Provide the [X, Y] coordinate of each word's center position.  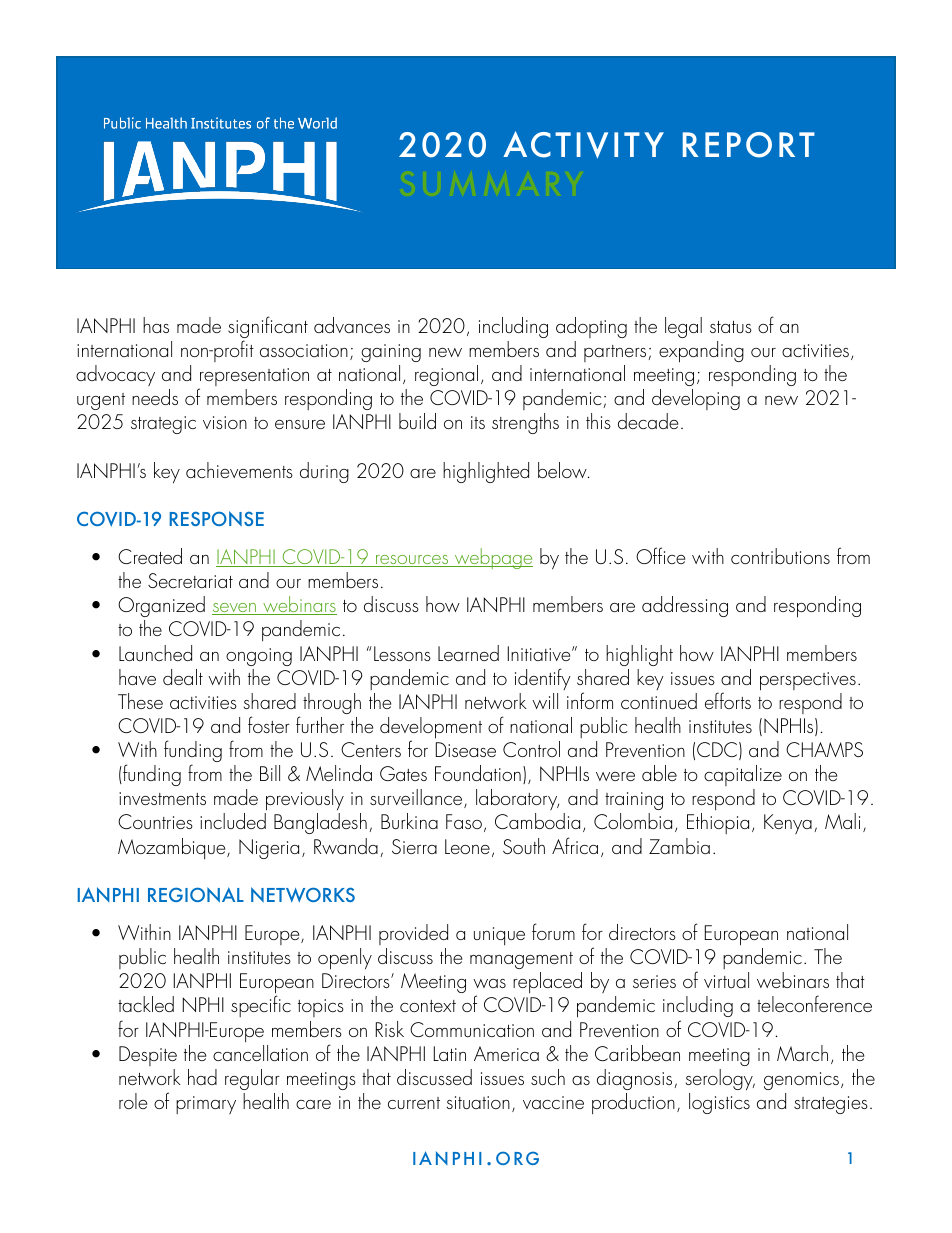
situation [478, 1102]
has [156, 325]
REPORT [749, 145]
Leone [467, 846]
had [202, 1077]
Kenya [788, 824]
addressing [685, 606]
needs [155, 397]
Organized [161, 606]
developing [696, 399]
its [478, 422]
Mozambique [173, 848]
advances [352, 325]
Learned [468, 653]
